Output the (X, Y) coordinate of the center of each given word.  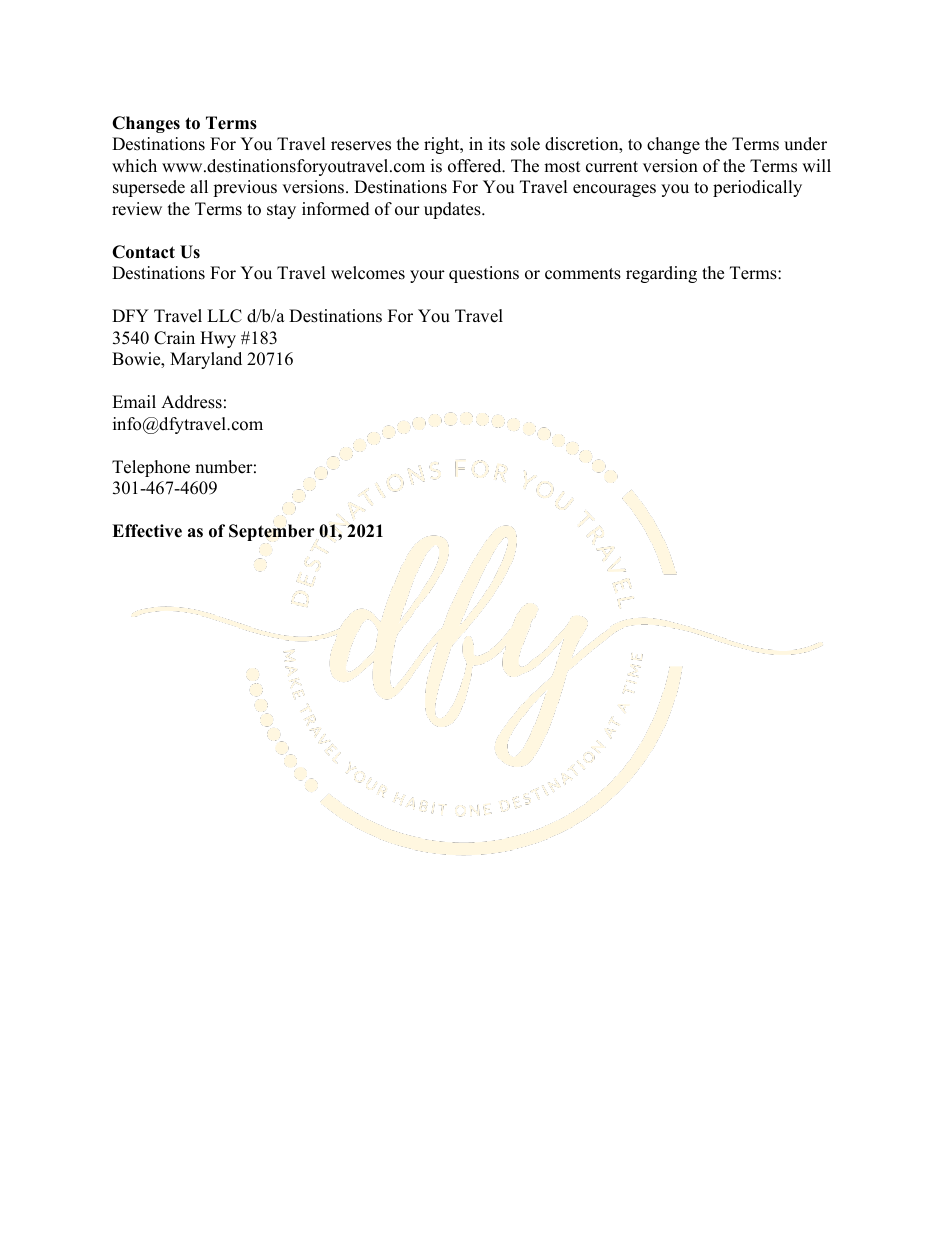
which (134, 166)
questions (484, 274)
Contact (143, 252)
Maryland (206, 360)
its (496, 144)
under (805, 144)
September (272, 532)
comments (583, 274)
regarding (661, 274)
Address (191, 402)
